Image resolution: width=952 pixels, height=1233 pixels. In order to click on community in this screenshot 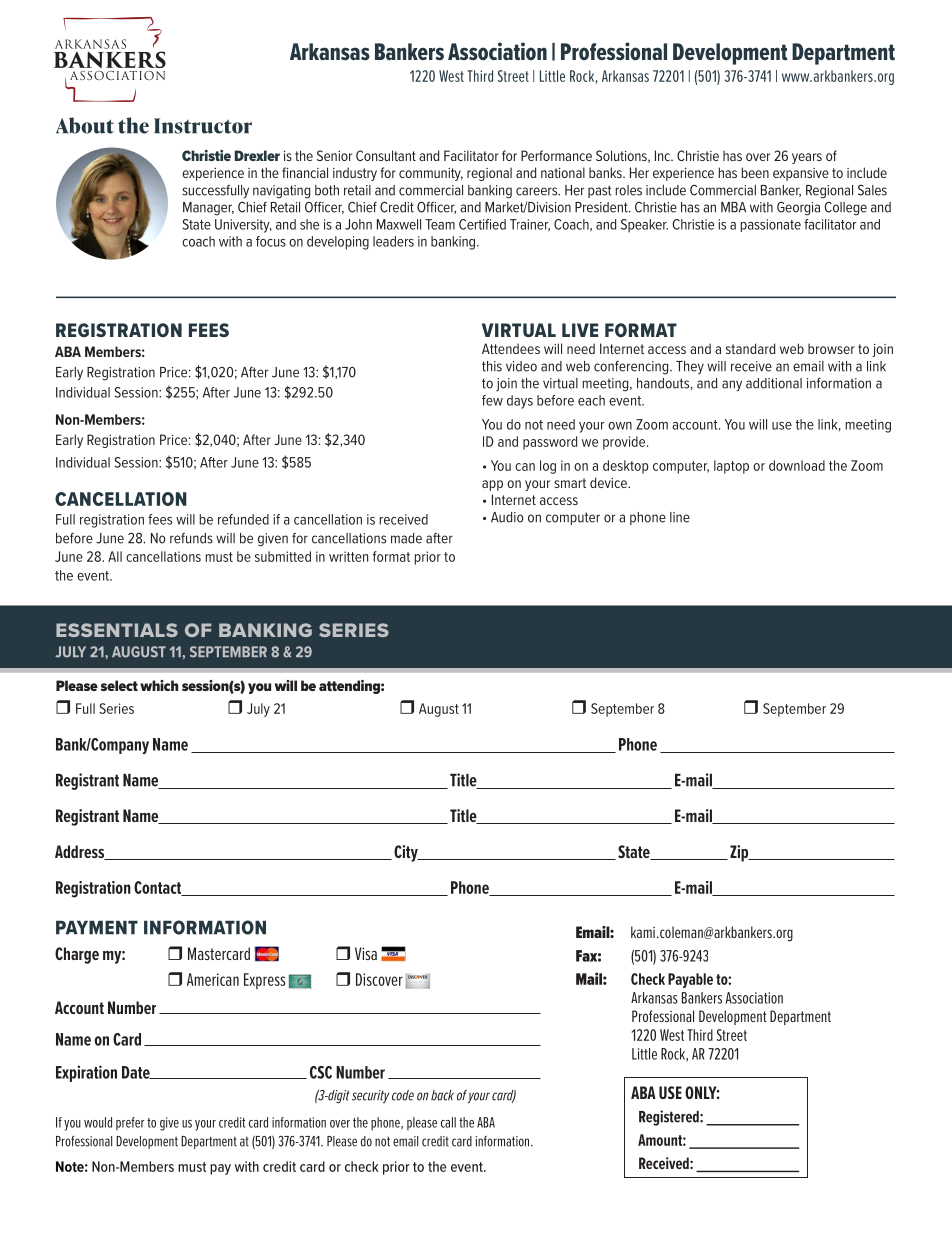, I will do `click(431, 174)`.
